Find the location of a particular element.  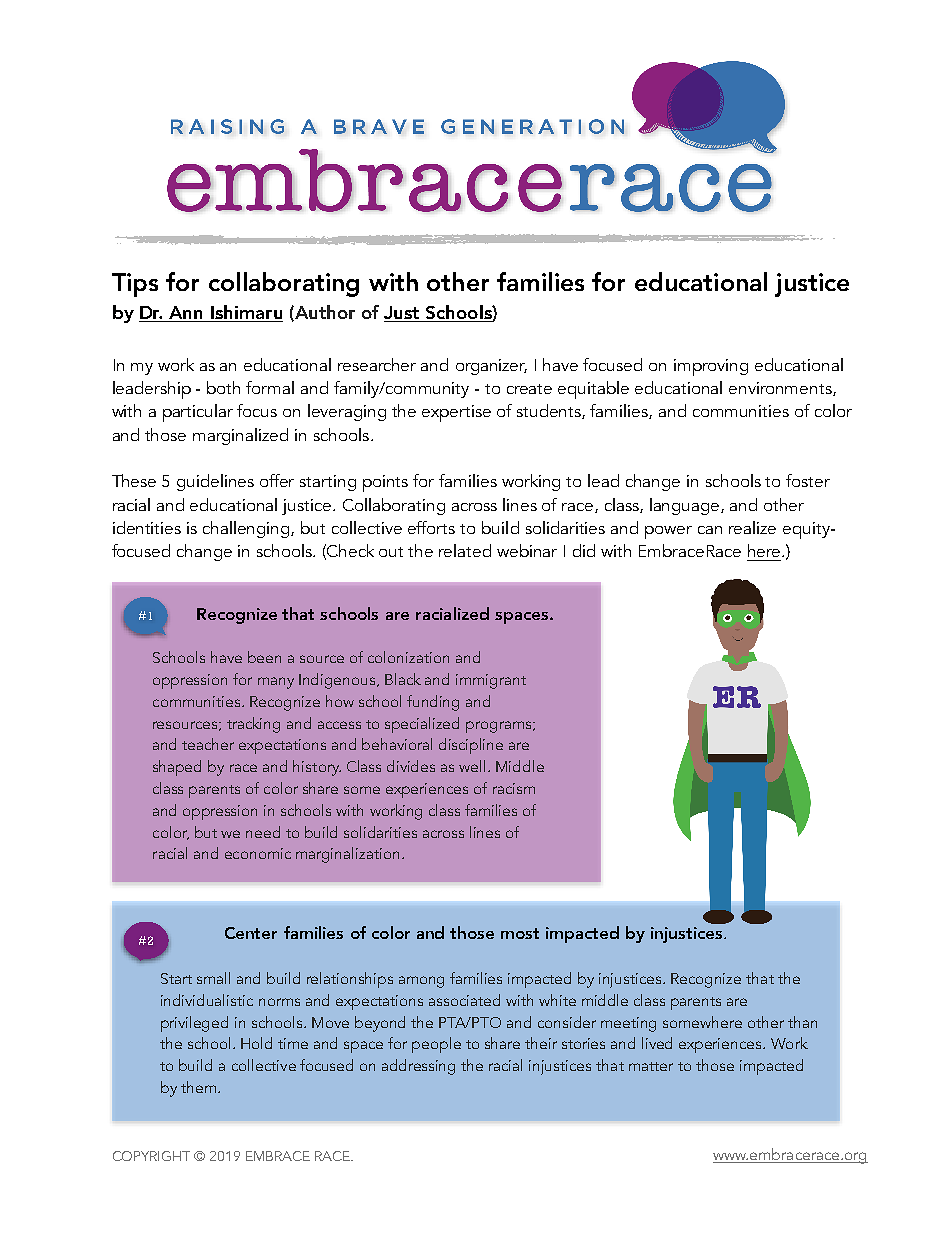

Ann is located at coordinates (186, 314).
